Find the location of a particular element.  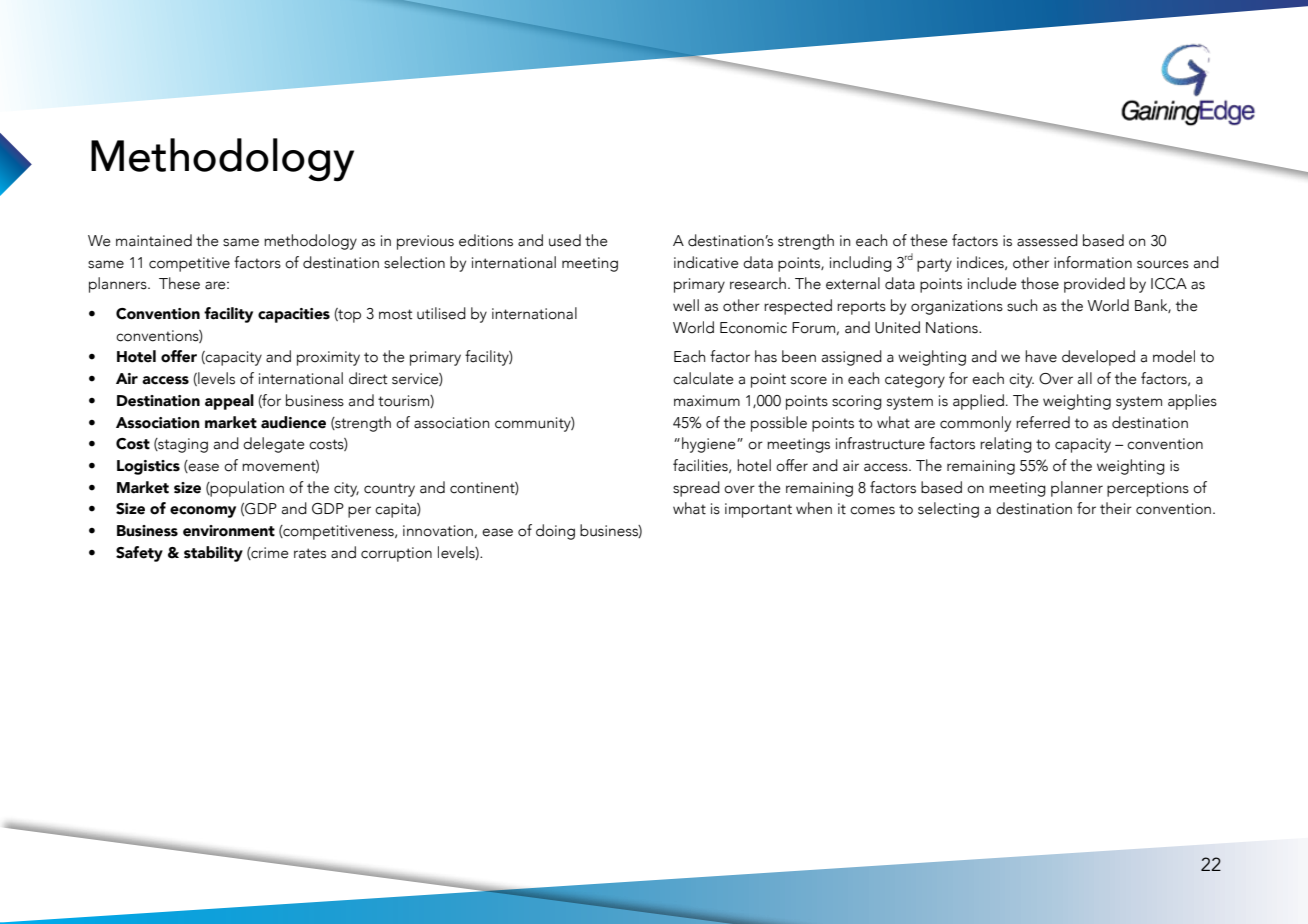

has is located at coordinates (766, 356).
